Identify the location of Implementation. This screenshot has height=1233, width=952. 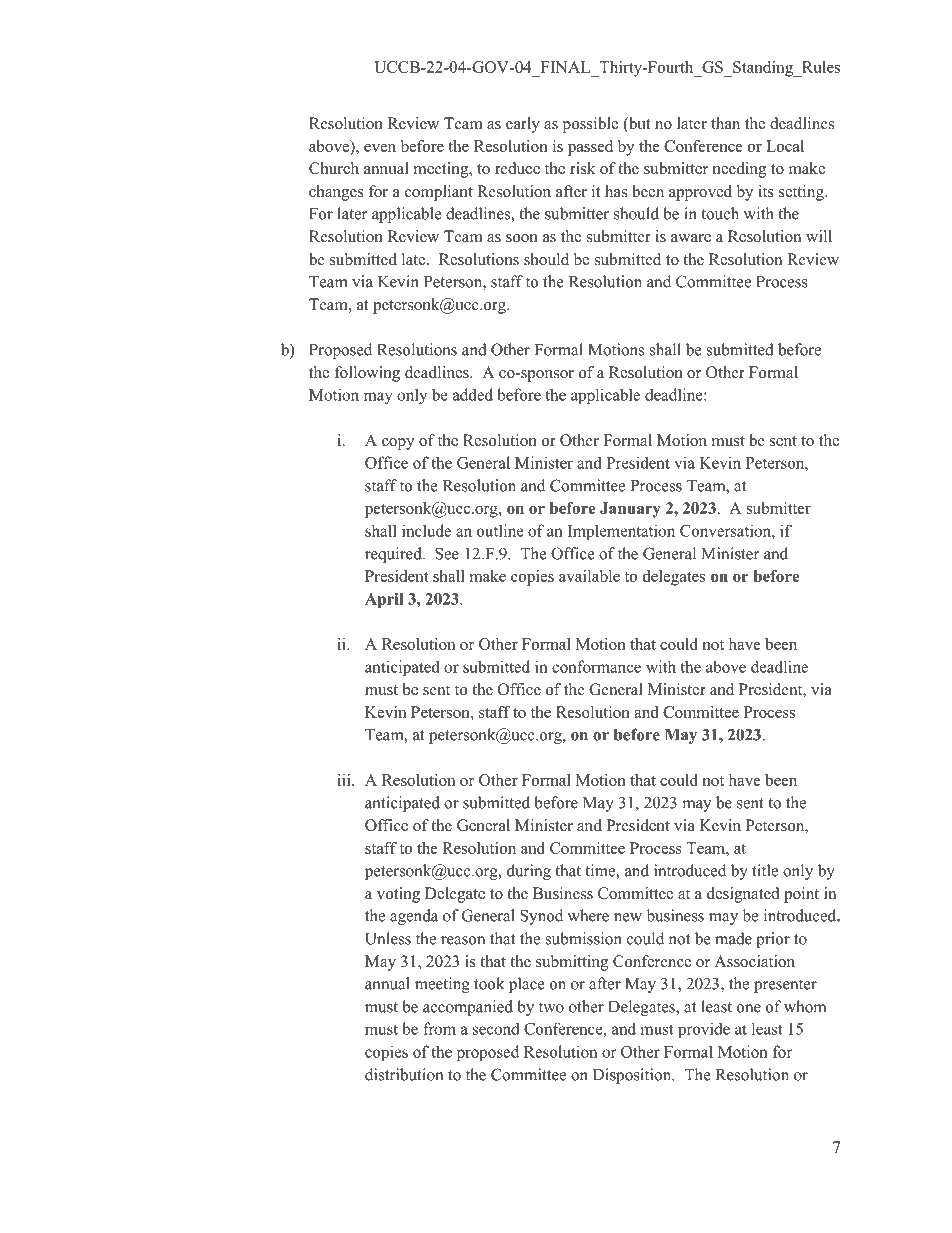
(621, 532).
